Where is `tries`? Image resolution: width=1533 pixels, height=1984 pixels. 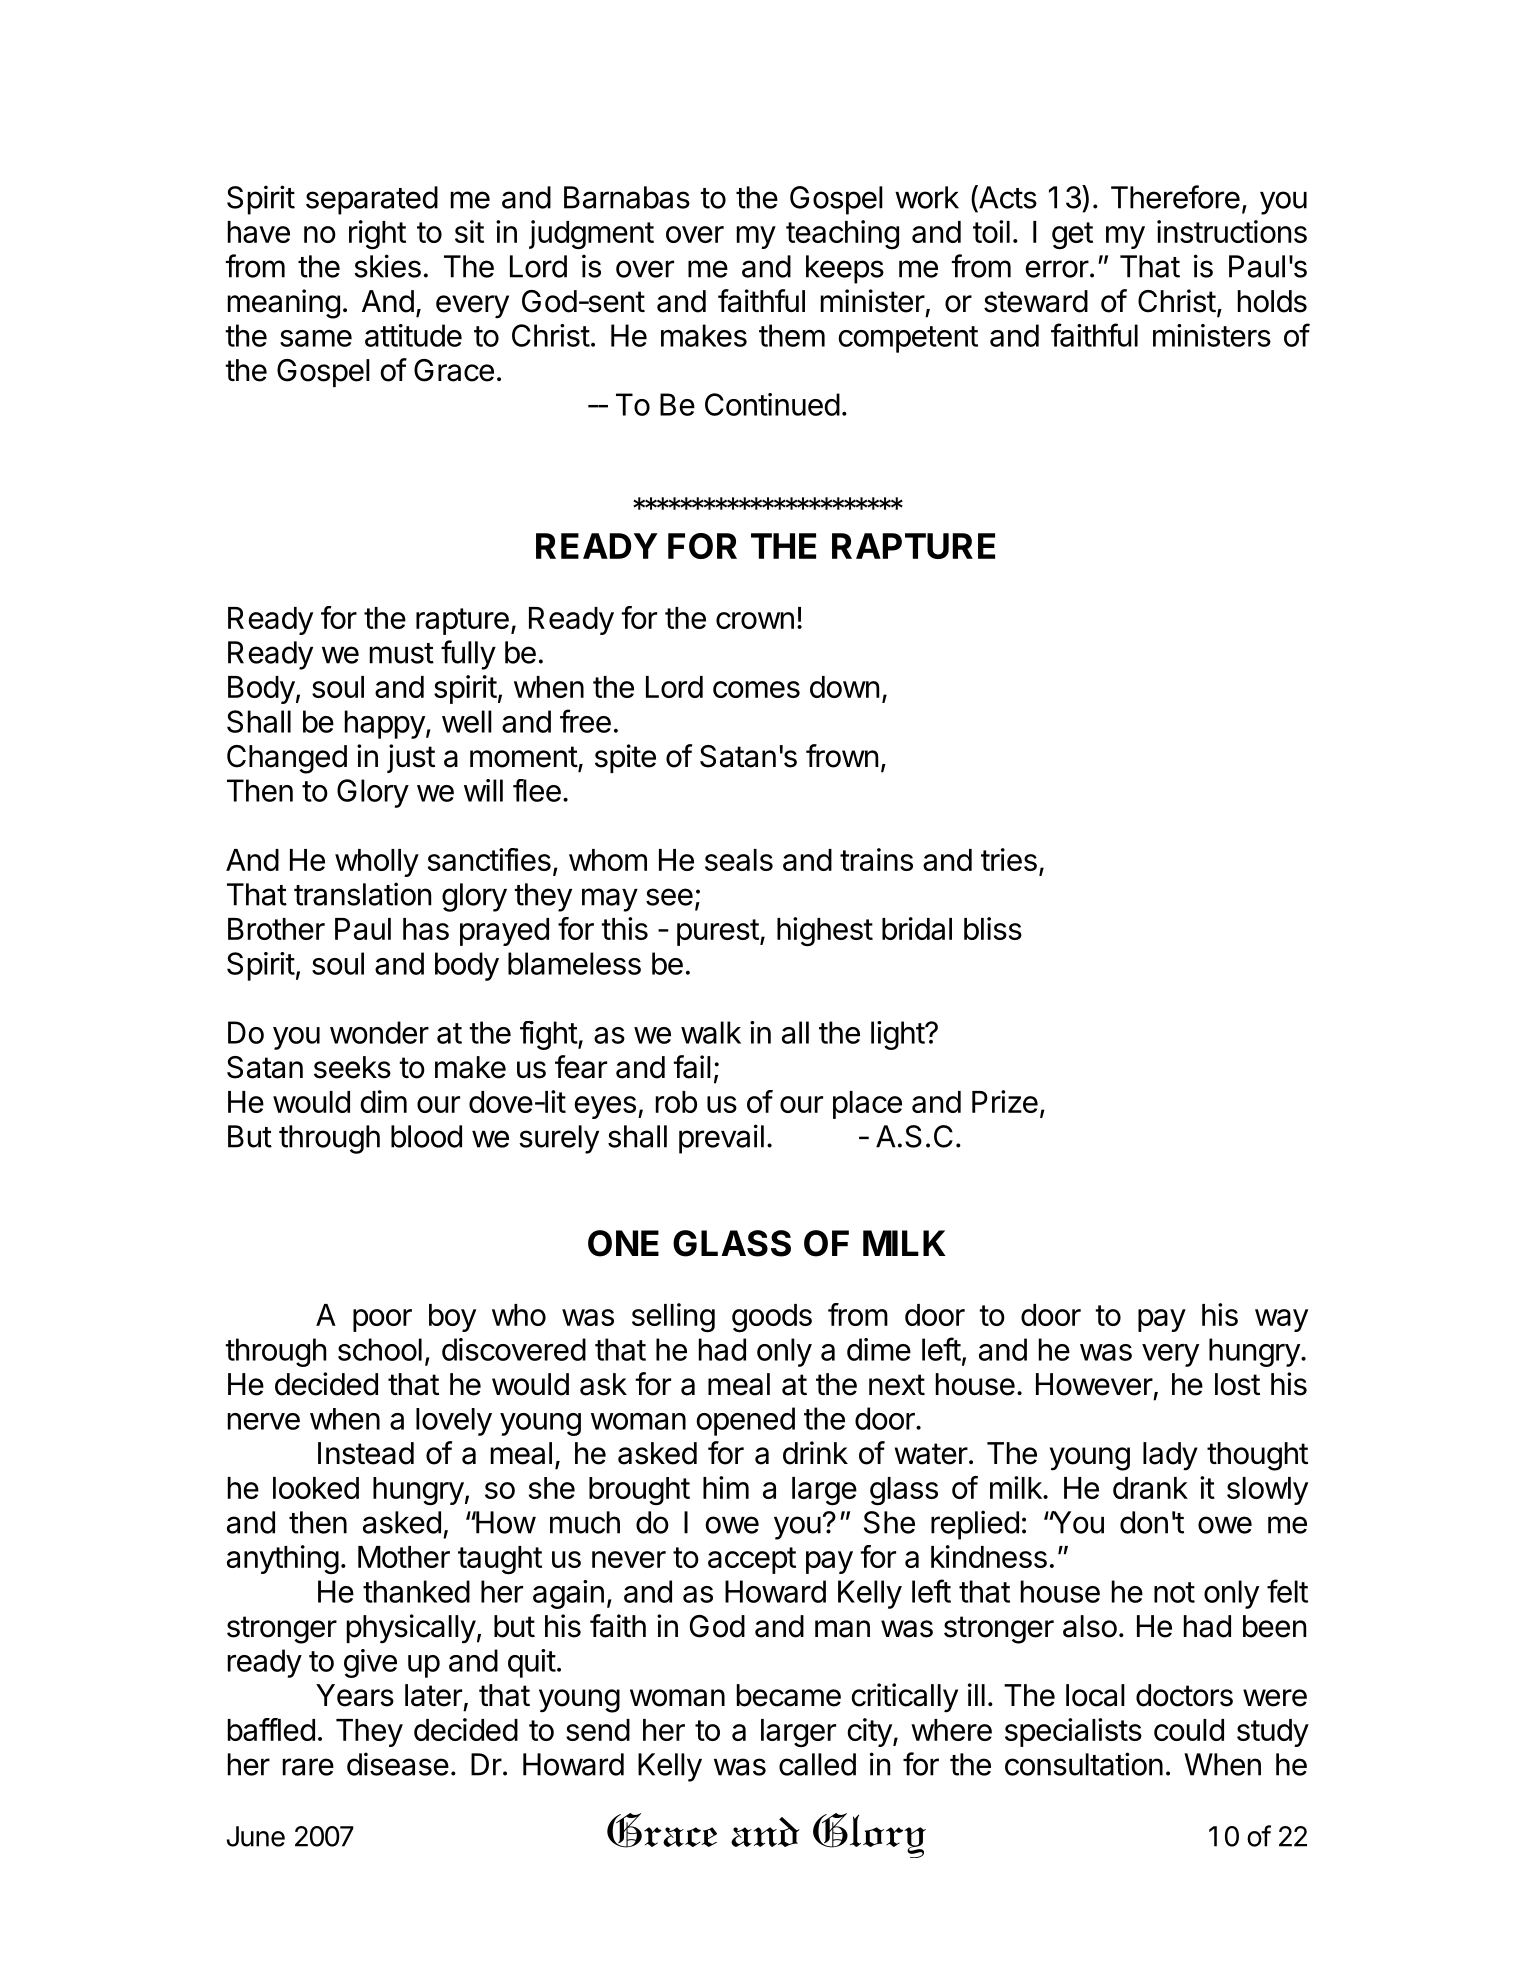
tries is located at coordinates (1009, 859).
